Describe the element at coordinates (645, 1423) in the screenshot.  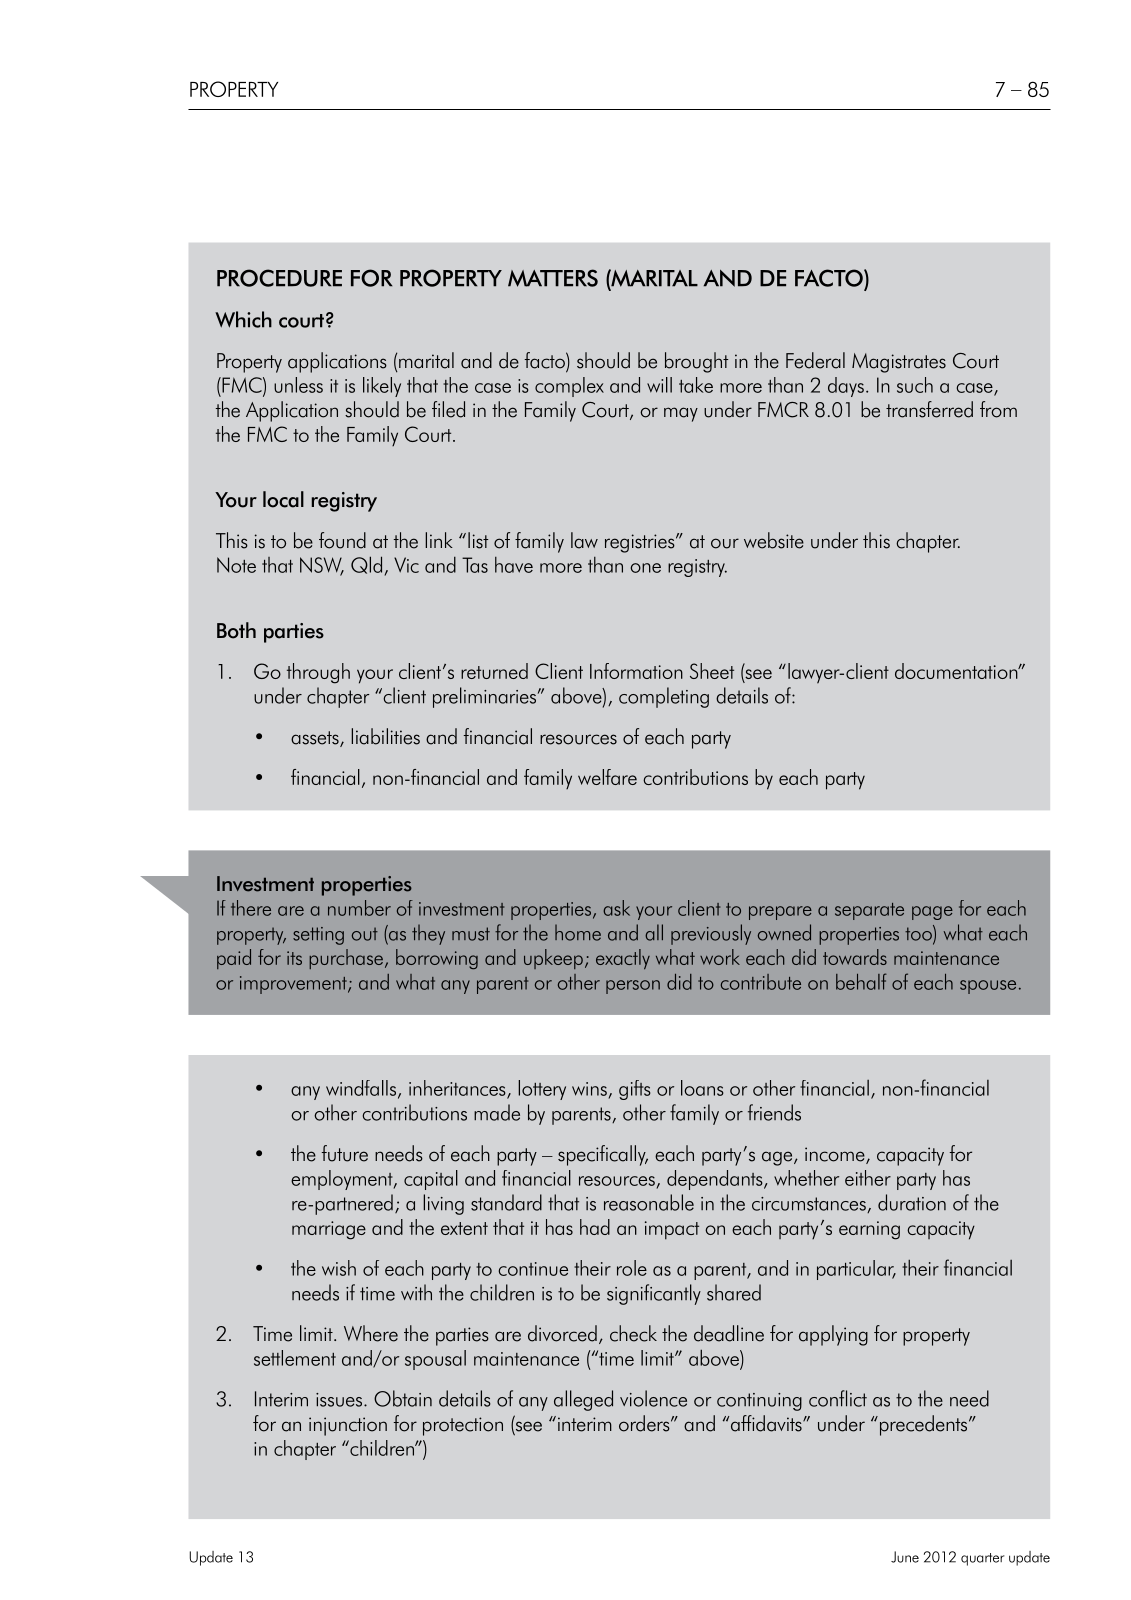
I see `orders` at that location.
